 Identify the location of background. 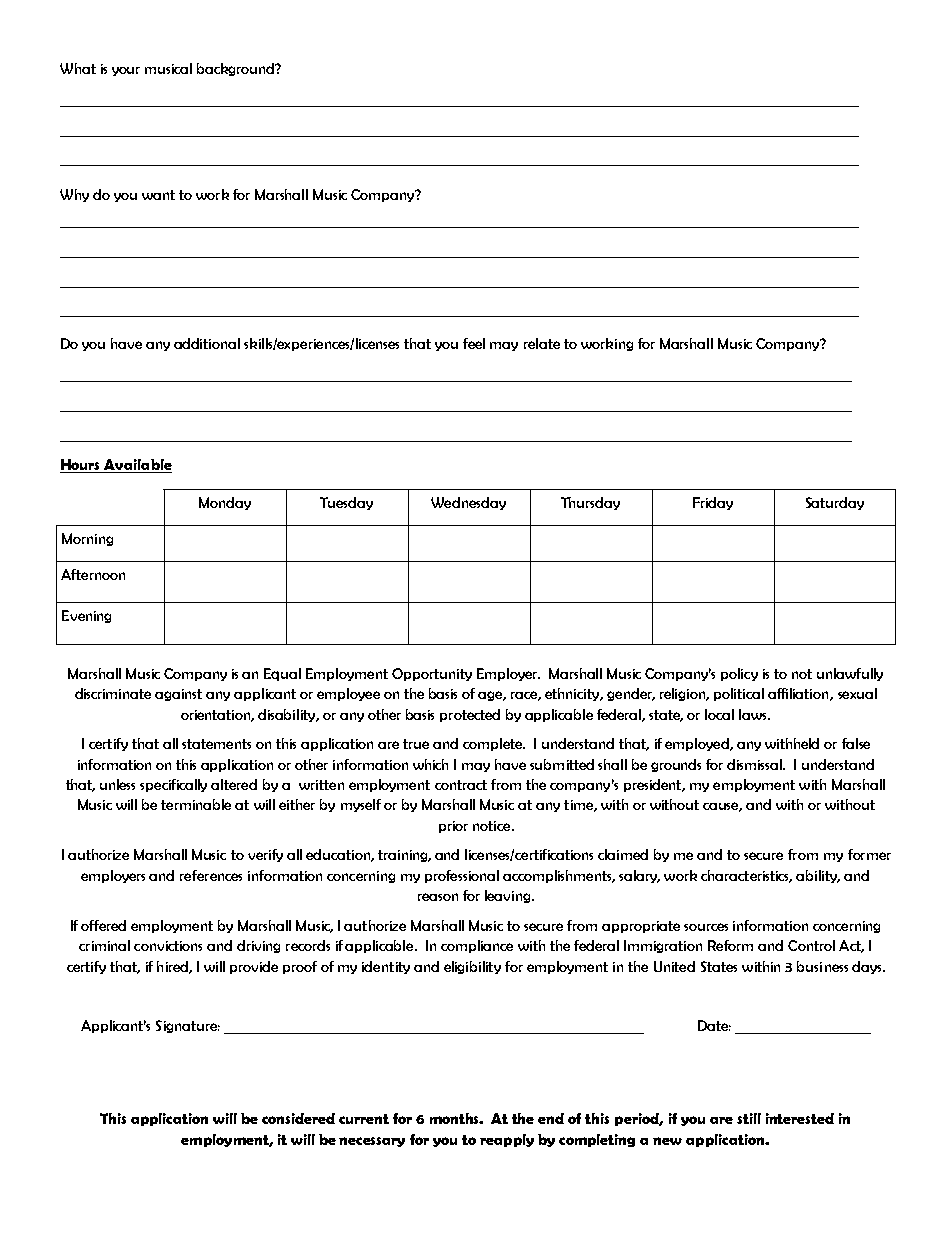
(237, 69).
